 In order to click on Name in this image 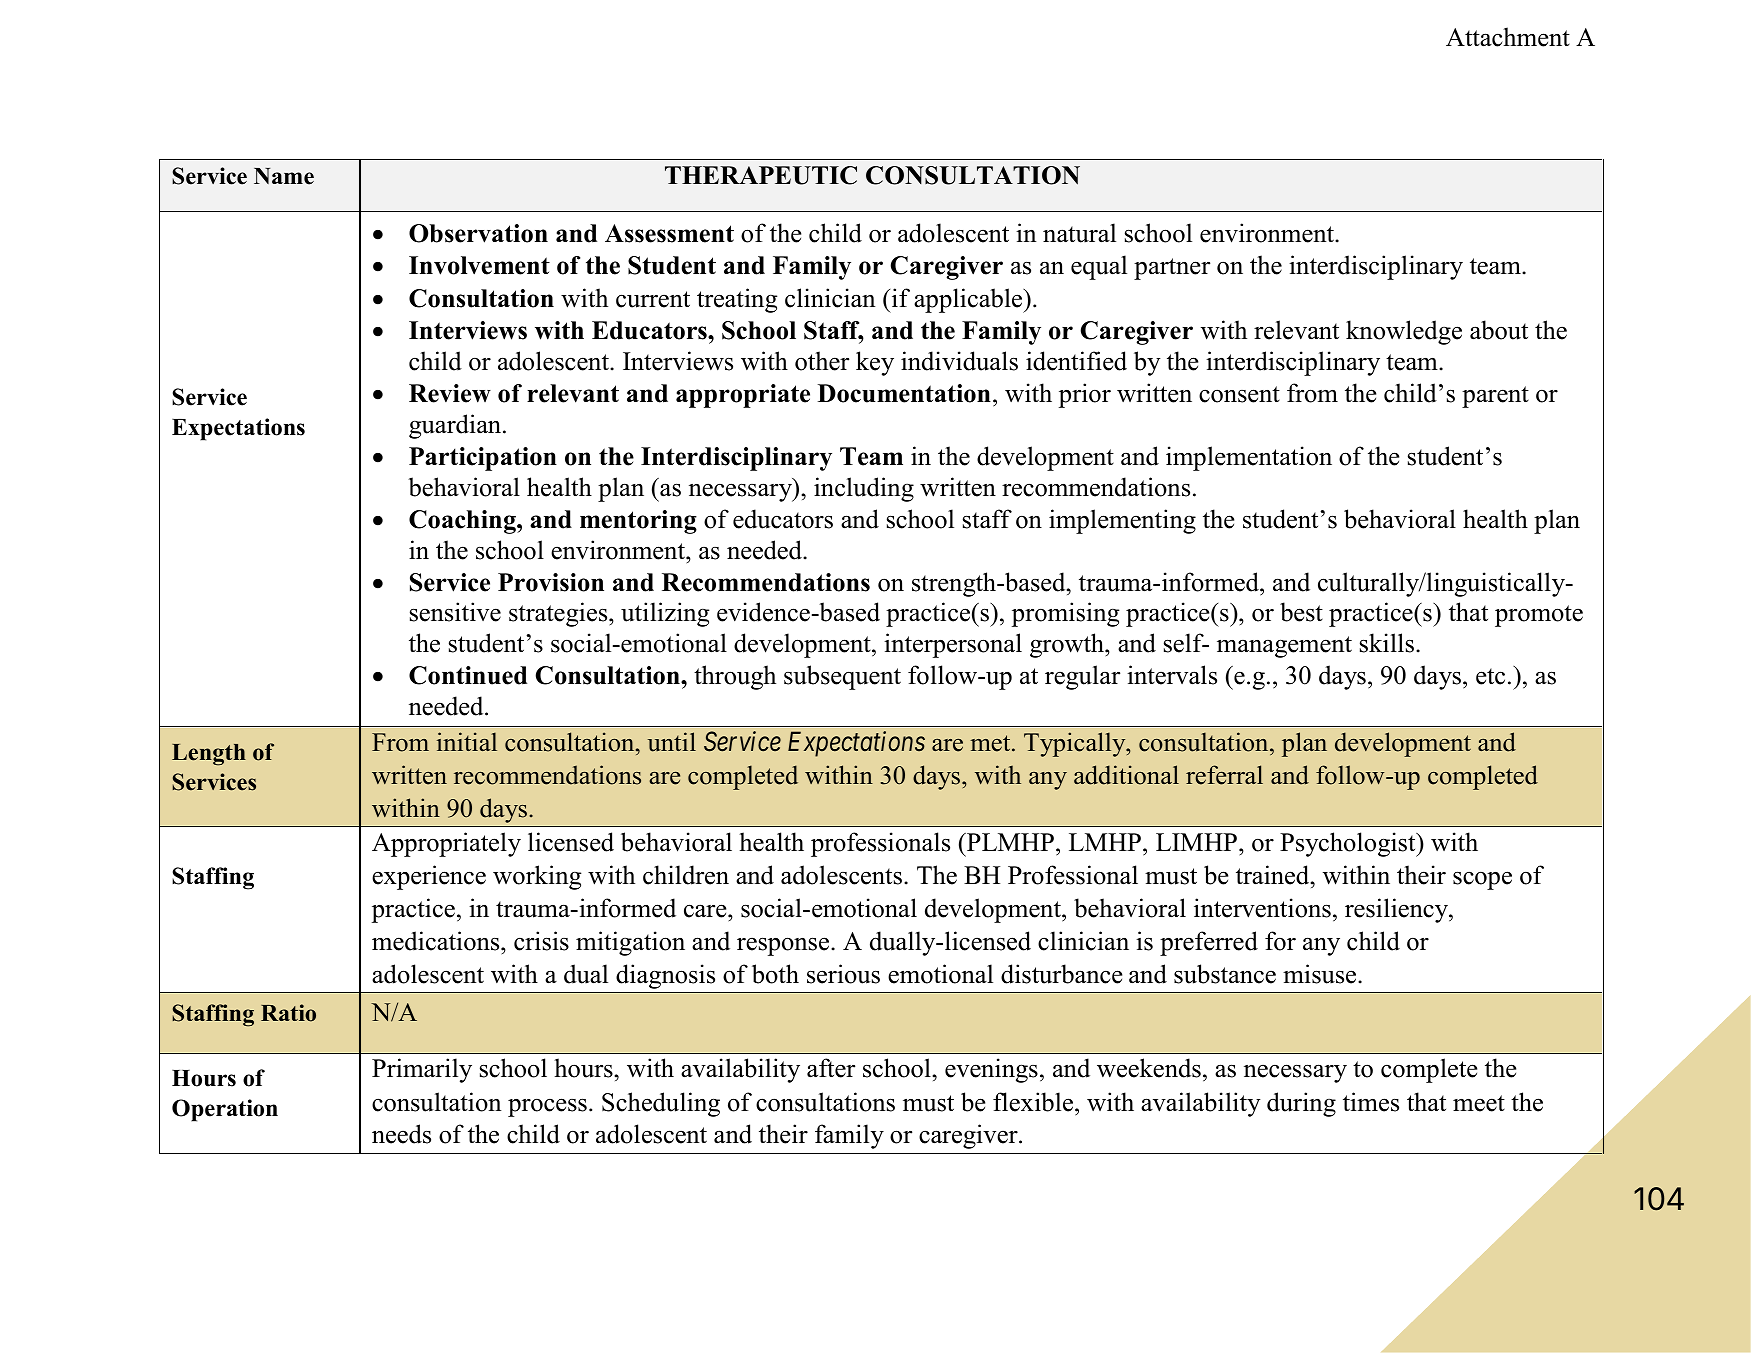, I will do `click(284, 176)`.
